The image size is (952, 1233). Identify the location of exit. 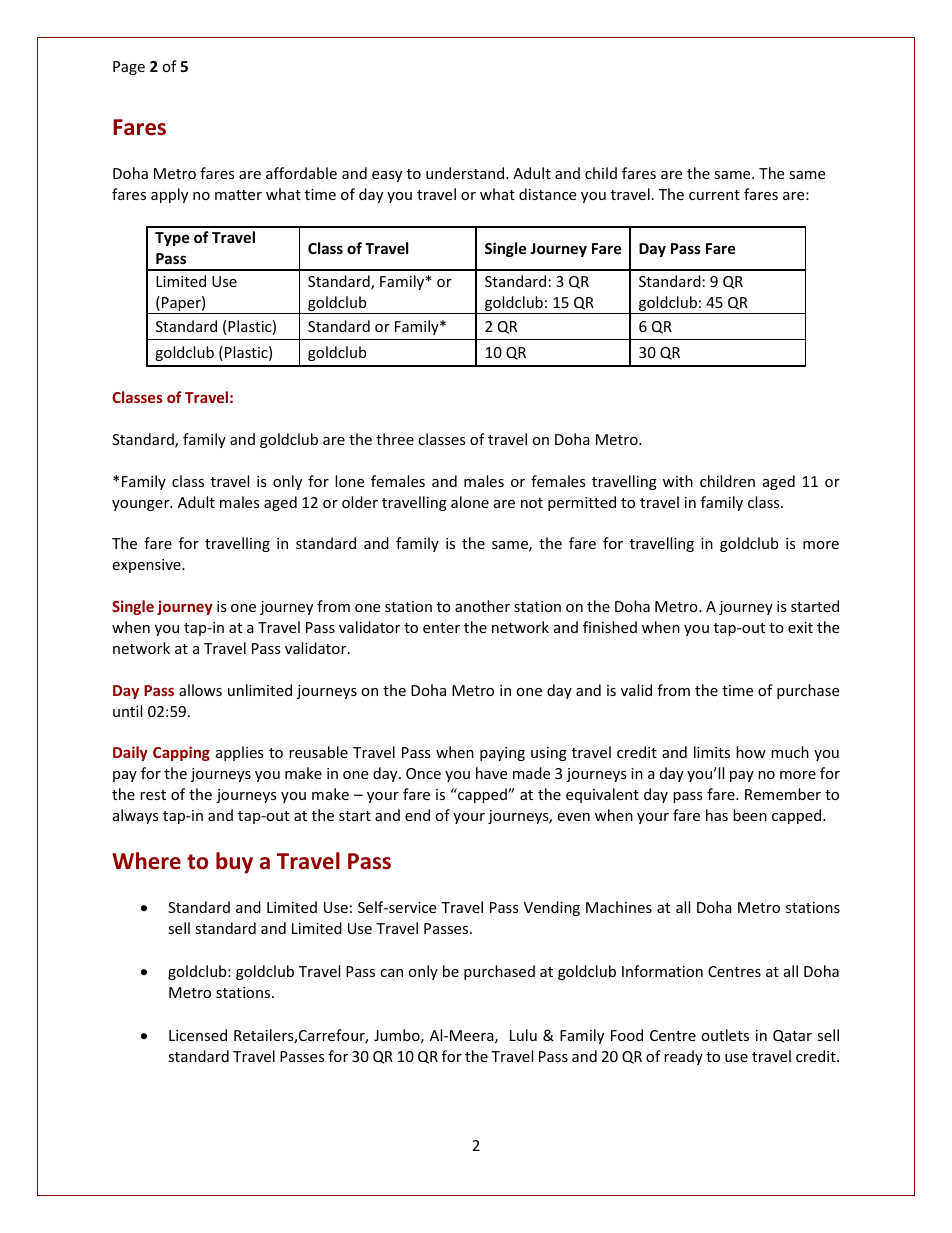
(800, 627).
